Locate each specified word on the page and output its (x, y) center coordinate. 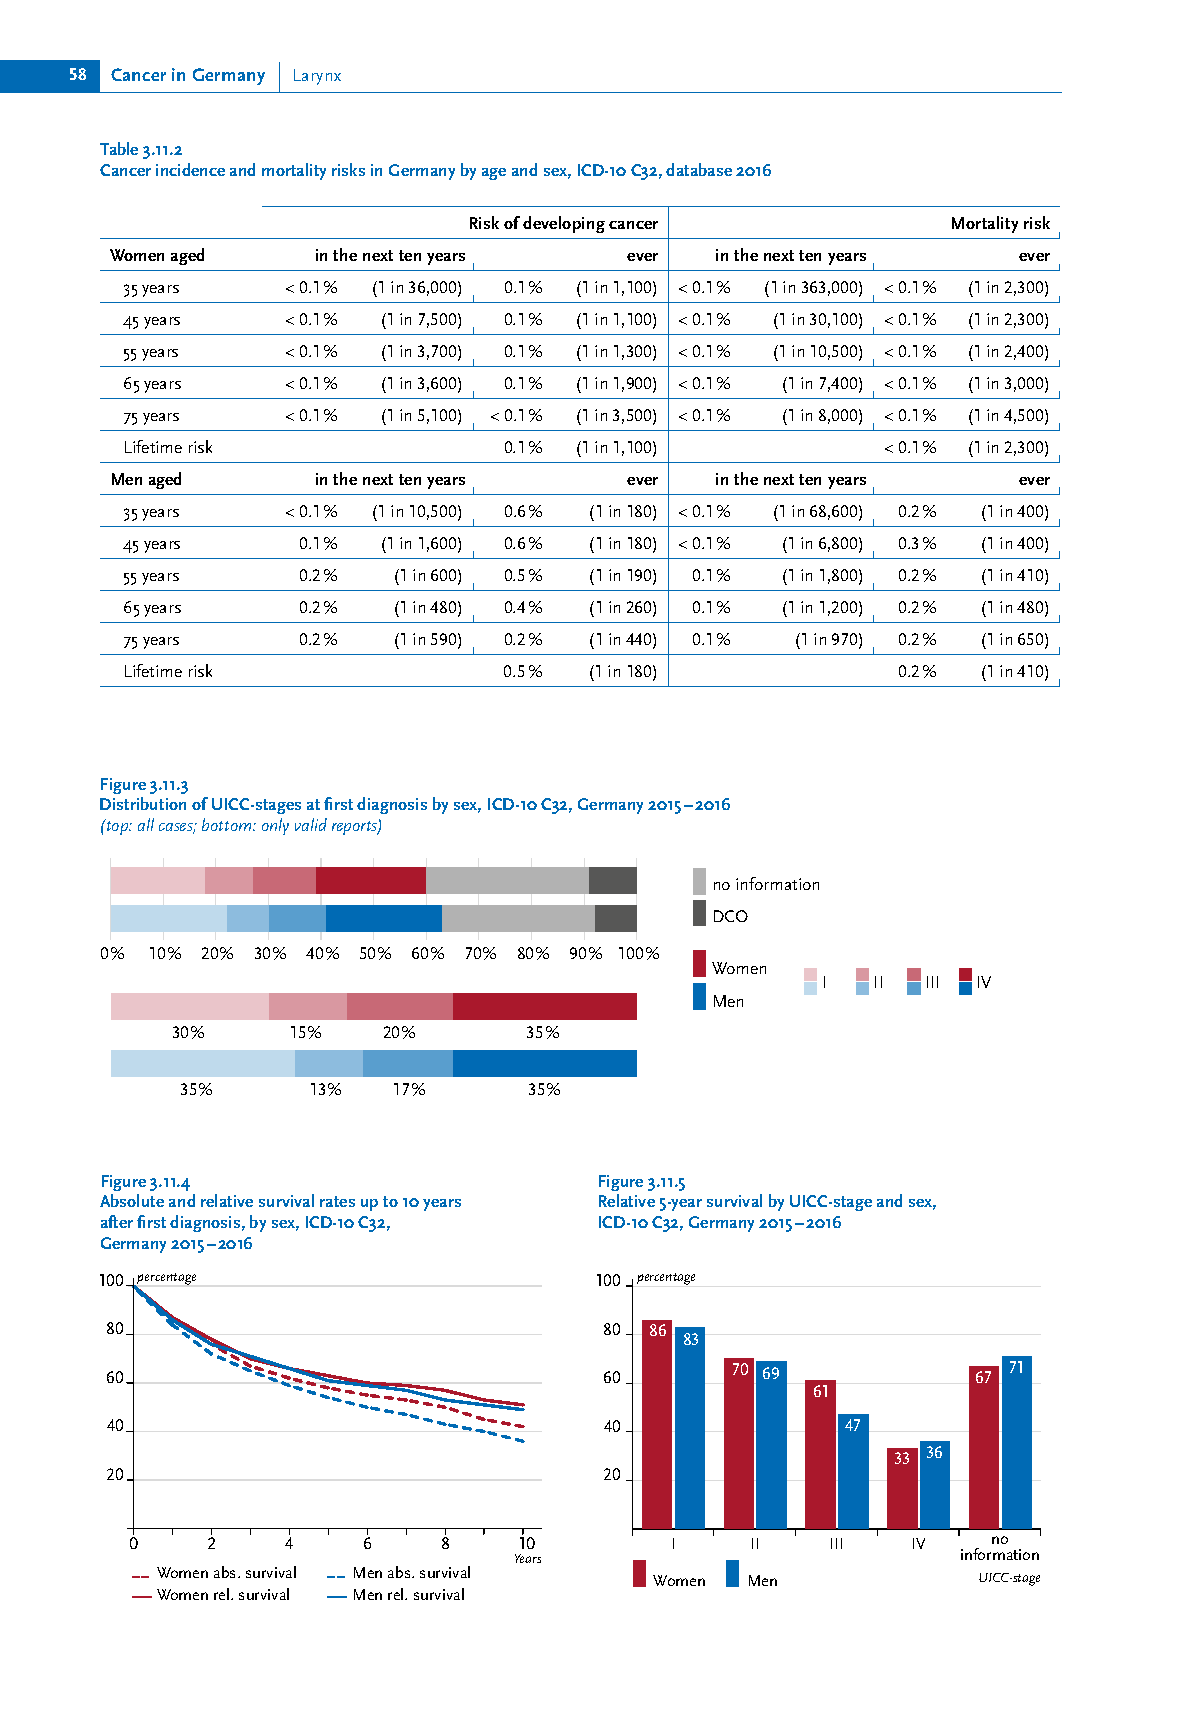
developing (564, 224)
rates (337, 1201)
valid (311, 824)
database (699, 169)
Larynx (317, 77)
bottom (228, 824)
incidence (190, 169)
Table (119, 148)
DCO (731, 916)
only (275, 826)
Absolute (132, 1200)
